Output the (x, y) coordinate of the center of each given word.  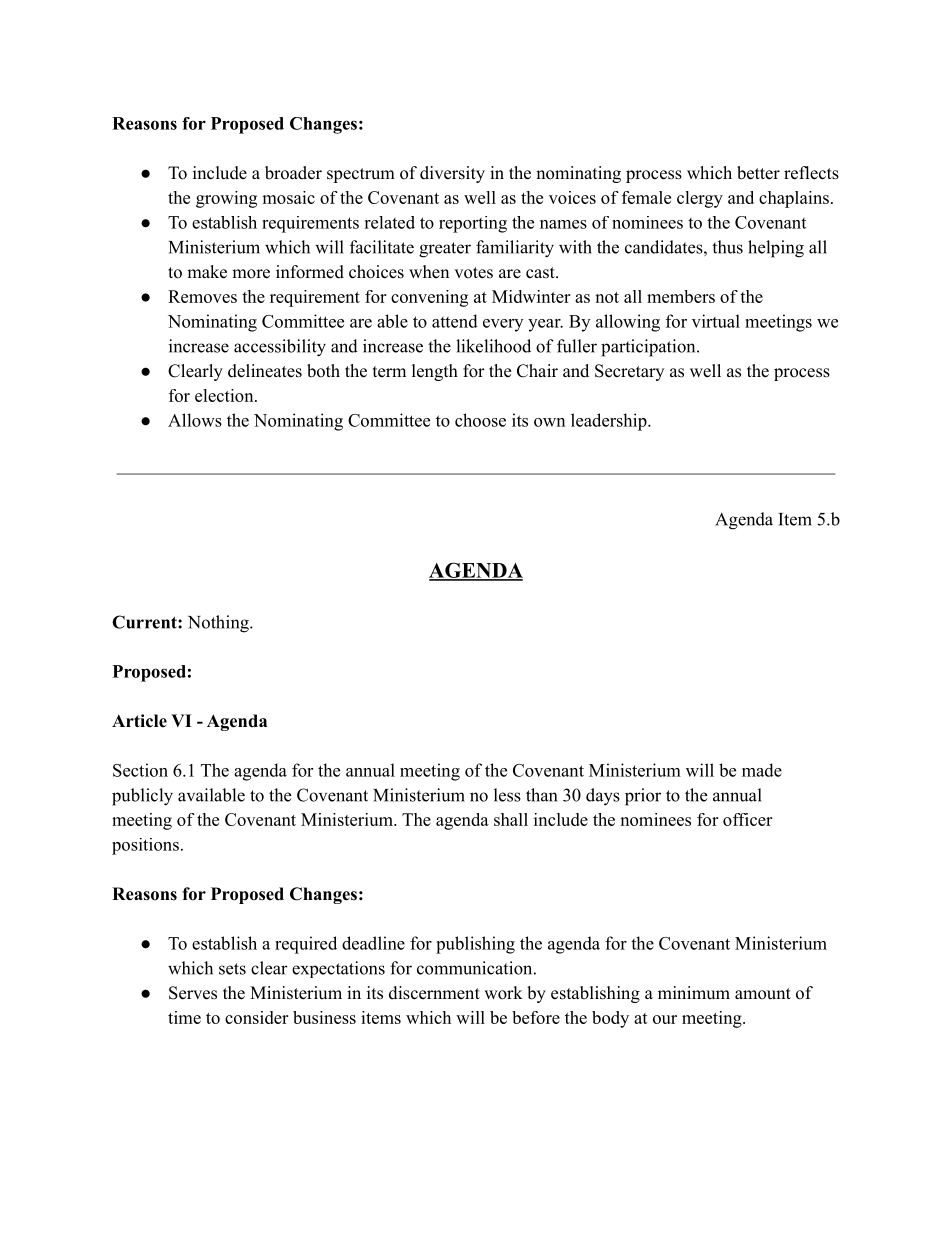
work (503, 993)
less (507, 795)
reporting (473, 224)
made (762, 770)
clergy (700, 199)
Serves (193, 993)
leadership (609, 422)
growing (226, 199)
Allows (195, 420)
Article (139, 721)
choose (480, 420)
